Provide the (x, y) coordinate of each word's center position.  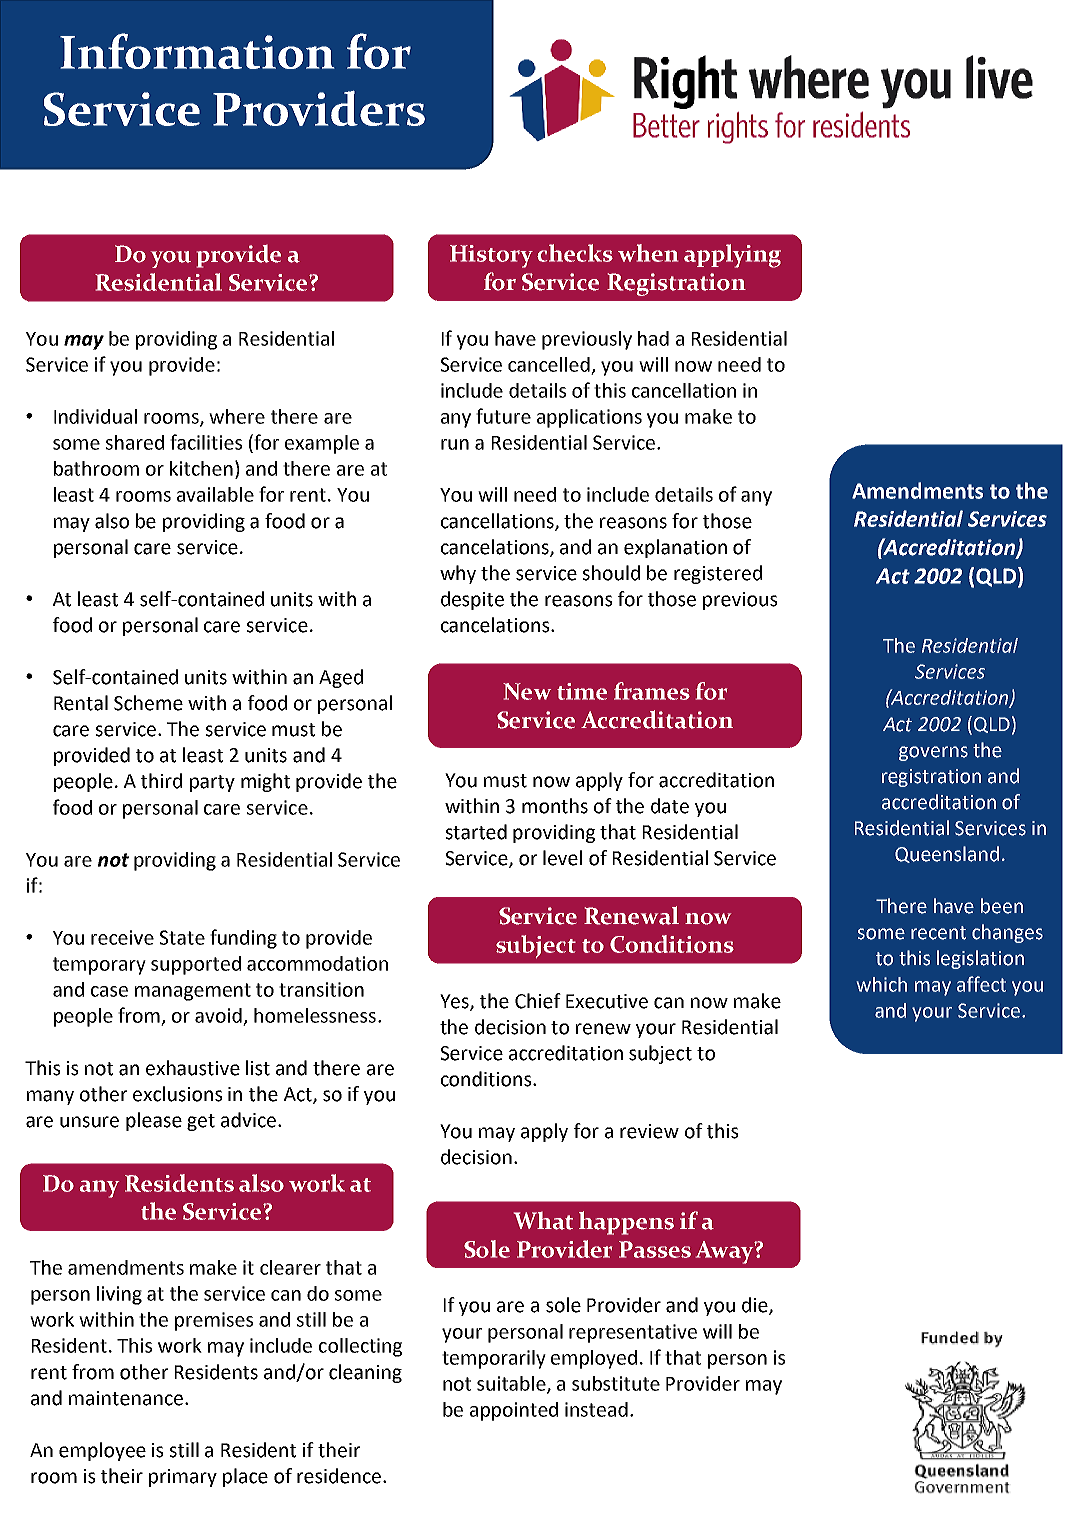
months (555, 806)
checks (575, 253)
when (648, 253)
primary (183, 1478)
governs (933, 753)
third (161, 781)
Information (197, 51)
